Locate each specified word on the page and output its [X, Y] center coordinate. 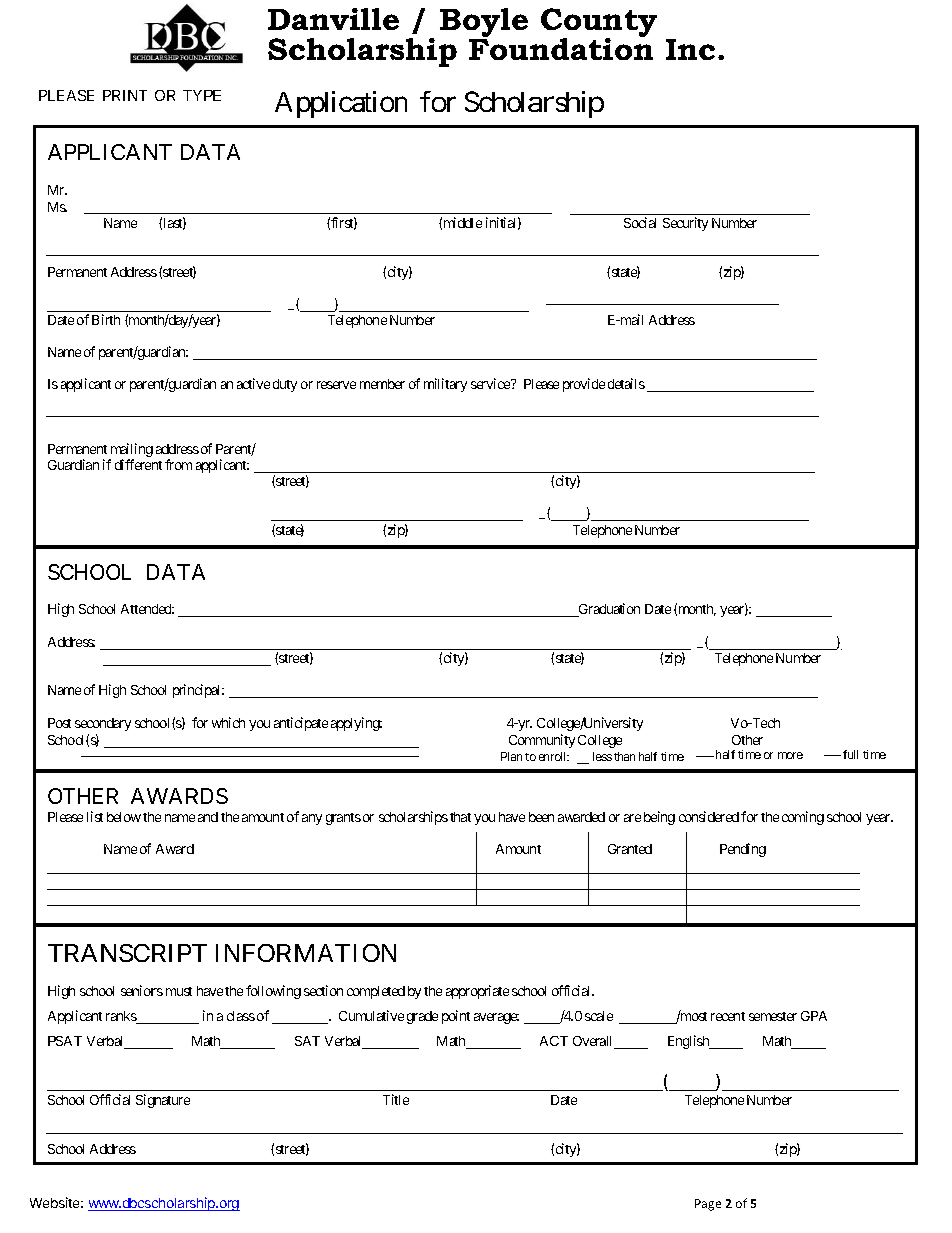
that [460, 817]
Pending [743, 850]
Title [396, 1099]
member [382, 384]
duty [285, 385]
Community [542, 741]
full [850, 754]
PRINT [125, 95]
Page [708, 1205]
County [599, 24]
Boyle [484, 24]
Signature [163, 1101]
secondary [103, 724]
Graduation [608, 610]
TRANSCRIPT [127, 953]
